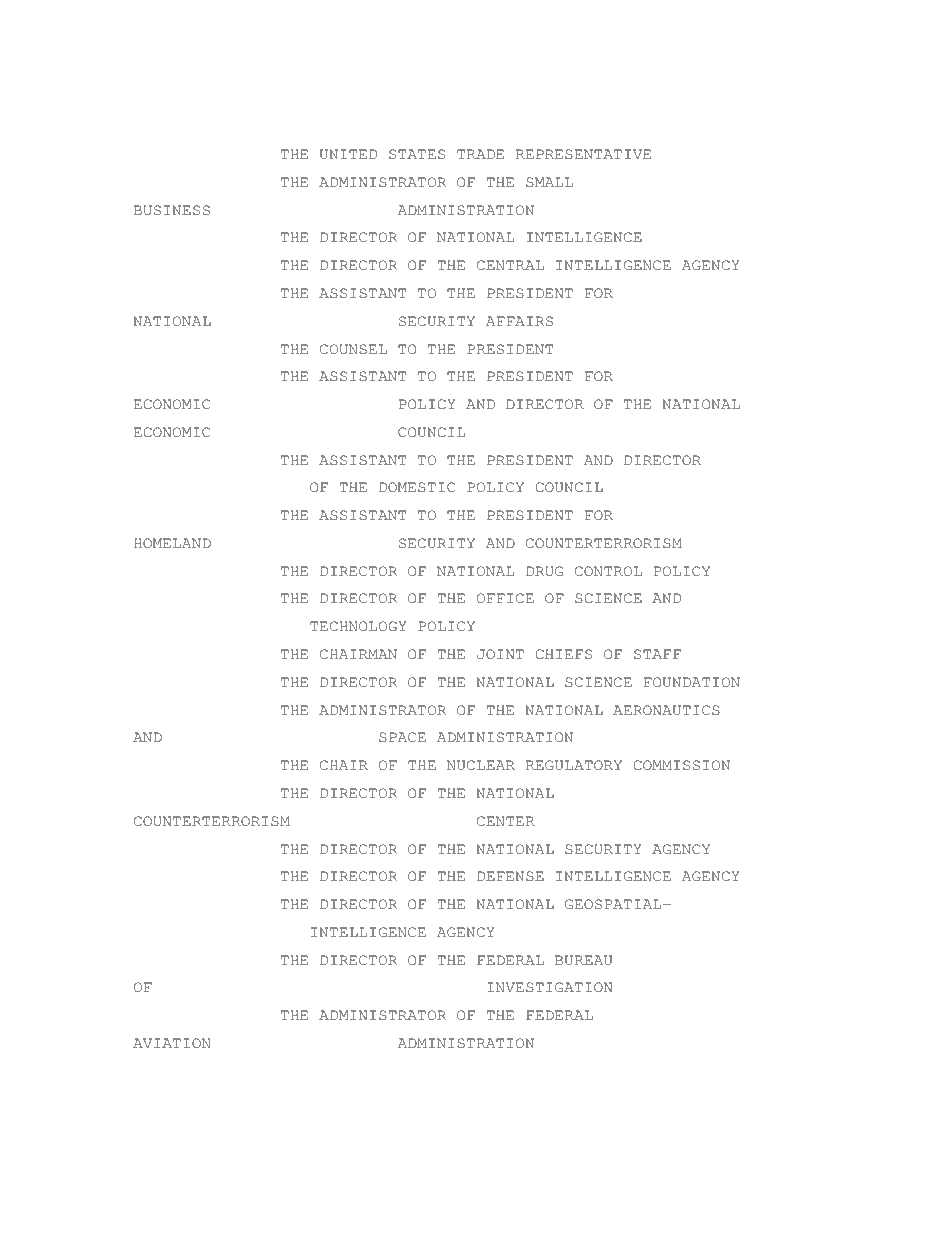  Describe the element at coordinates (417, 154) in the image. I see `STATES` at that location.
